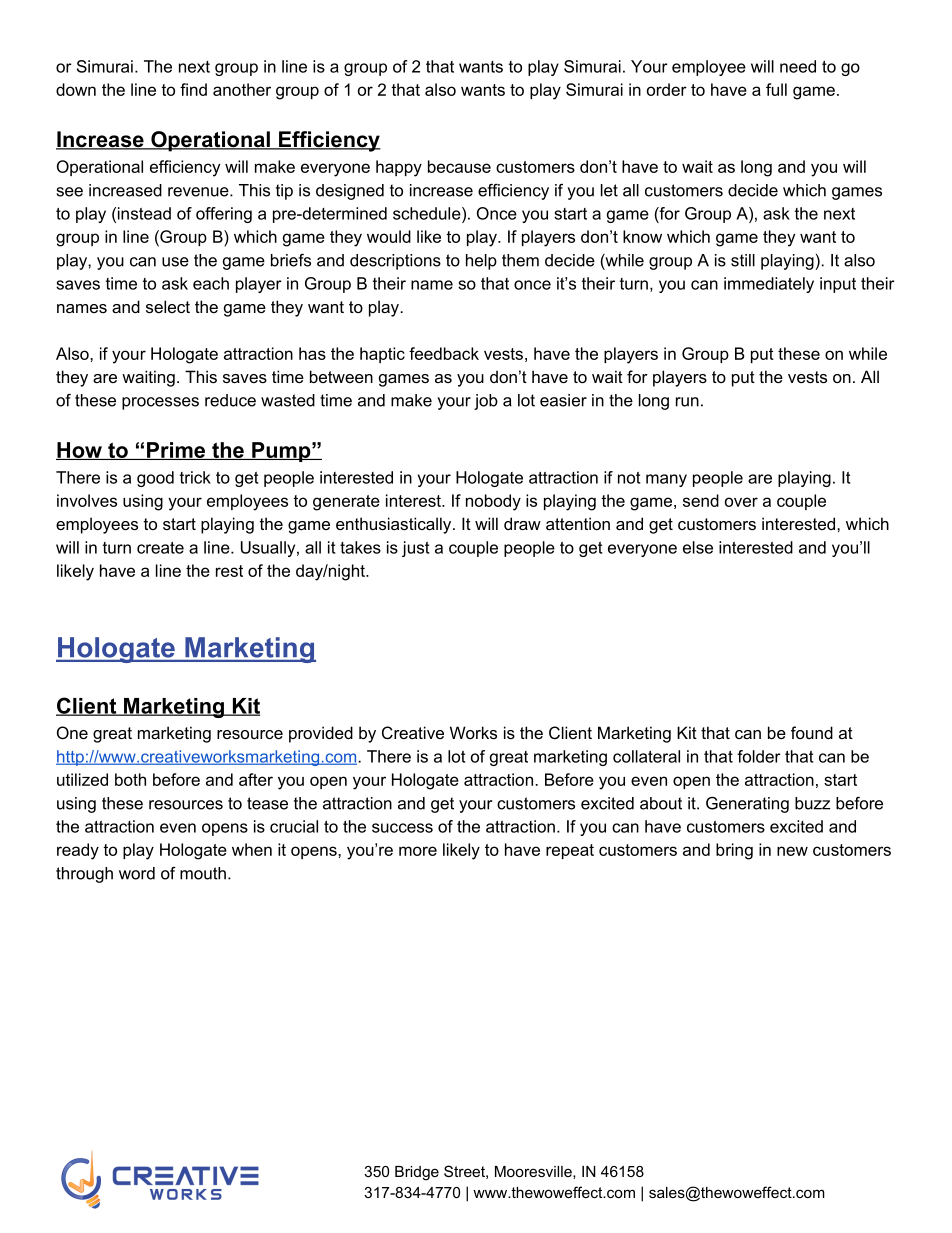 The image size is (952, 1233). Describe the element at coordinates (193, 89) in the image. I see `find` at that location.
